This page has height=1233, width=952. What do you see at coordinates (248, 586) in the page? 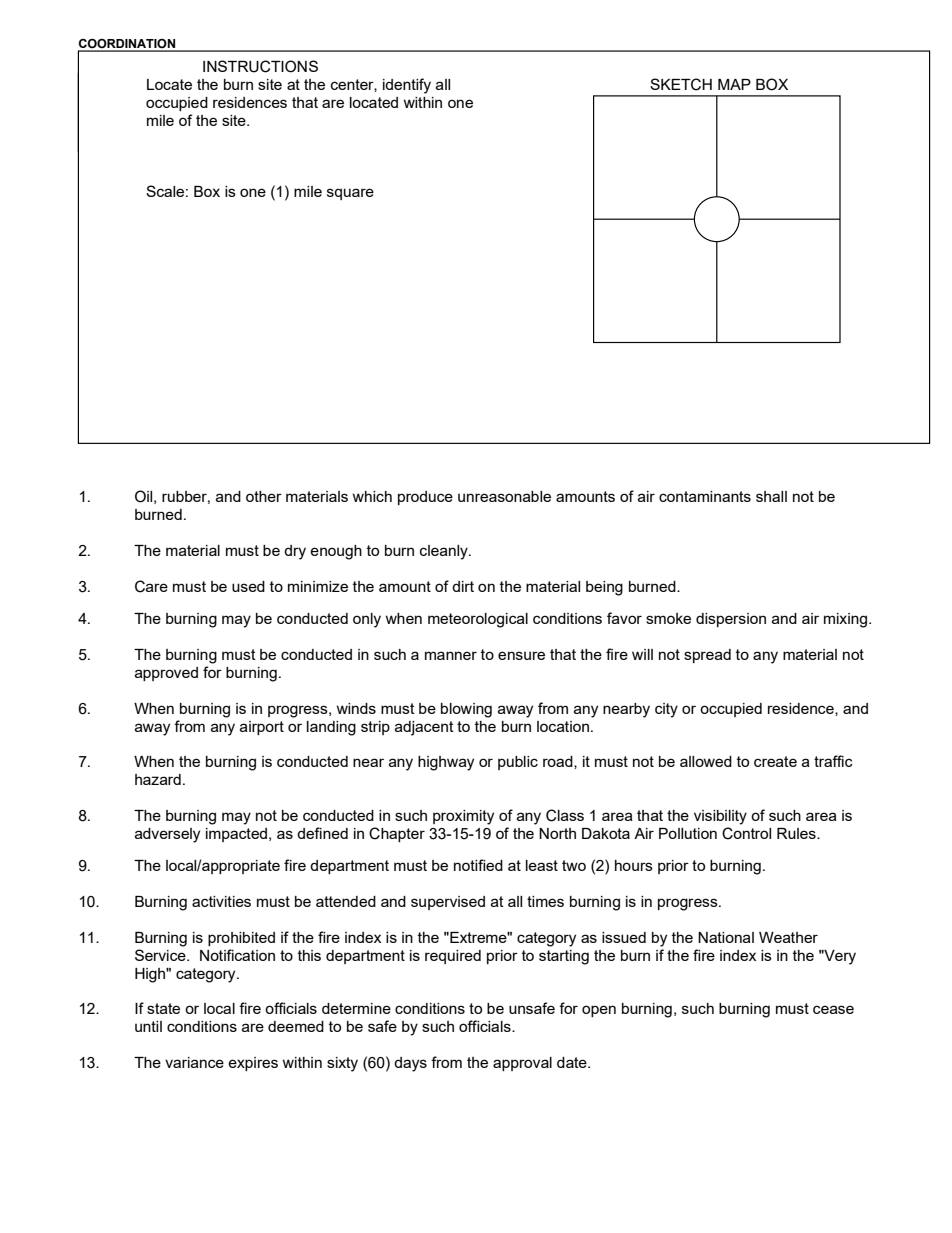
I see `used` at bounding box center [248, 586].
